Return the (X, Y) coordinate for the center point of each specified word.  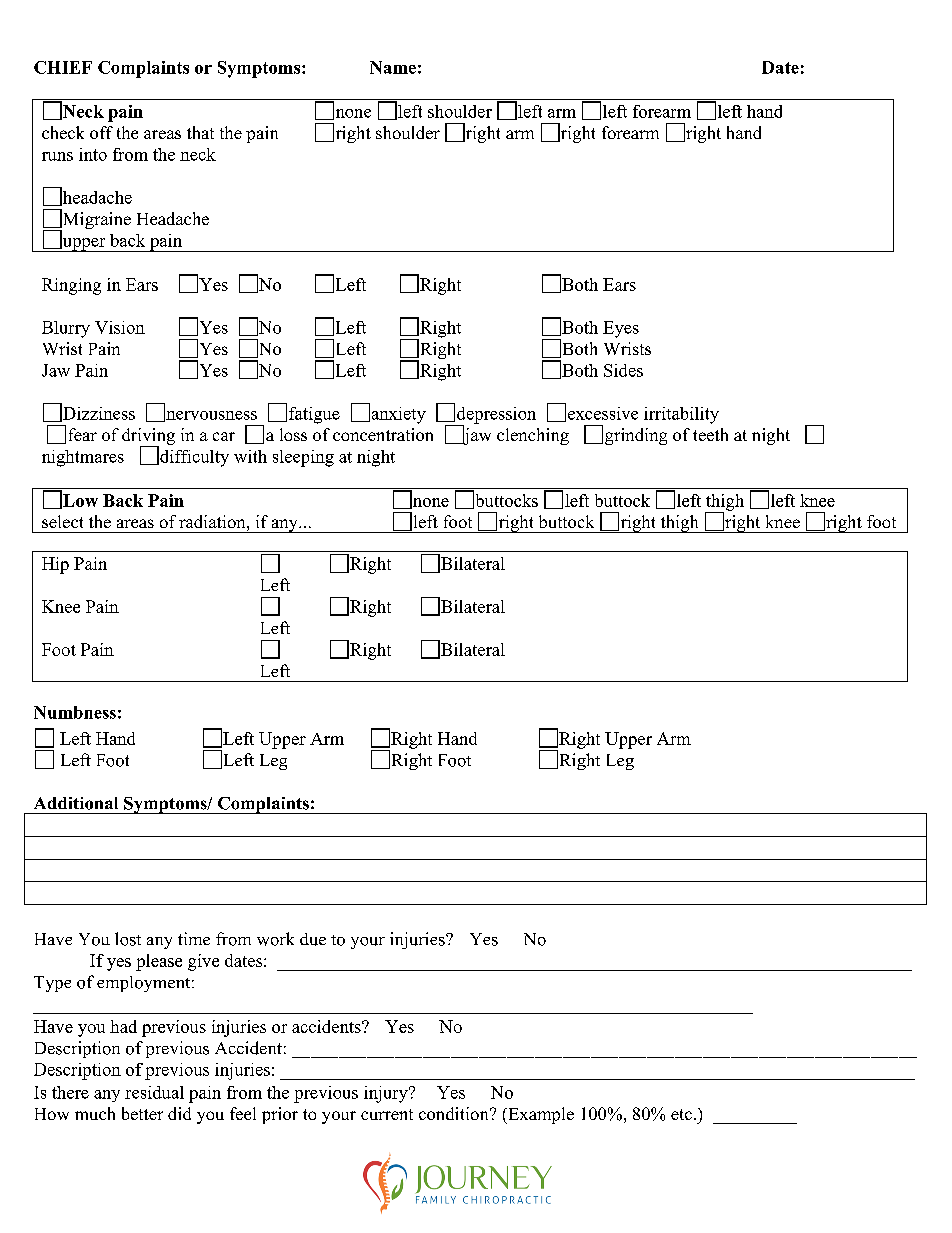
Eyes (621, 329)
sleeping (303, 458)
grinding (636, 436)
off (101, 132)
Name (393, 67)
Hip (55, 565)
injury (387, 1094)
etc (681, 1114)
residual (154, 1092)
